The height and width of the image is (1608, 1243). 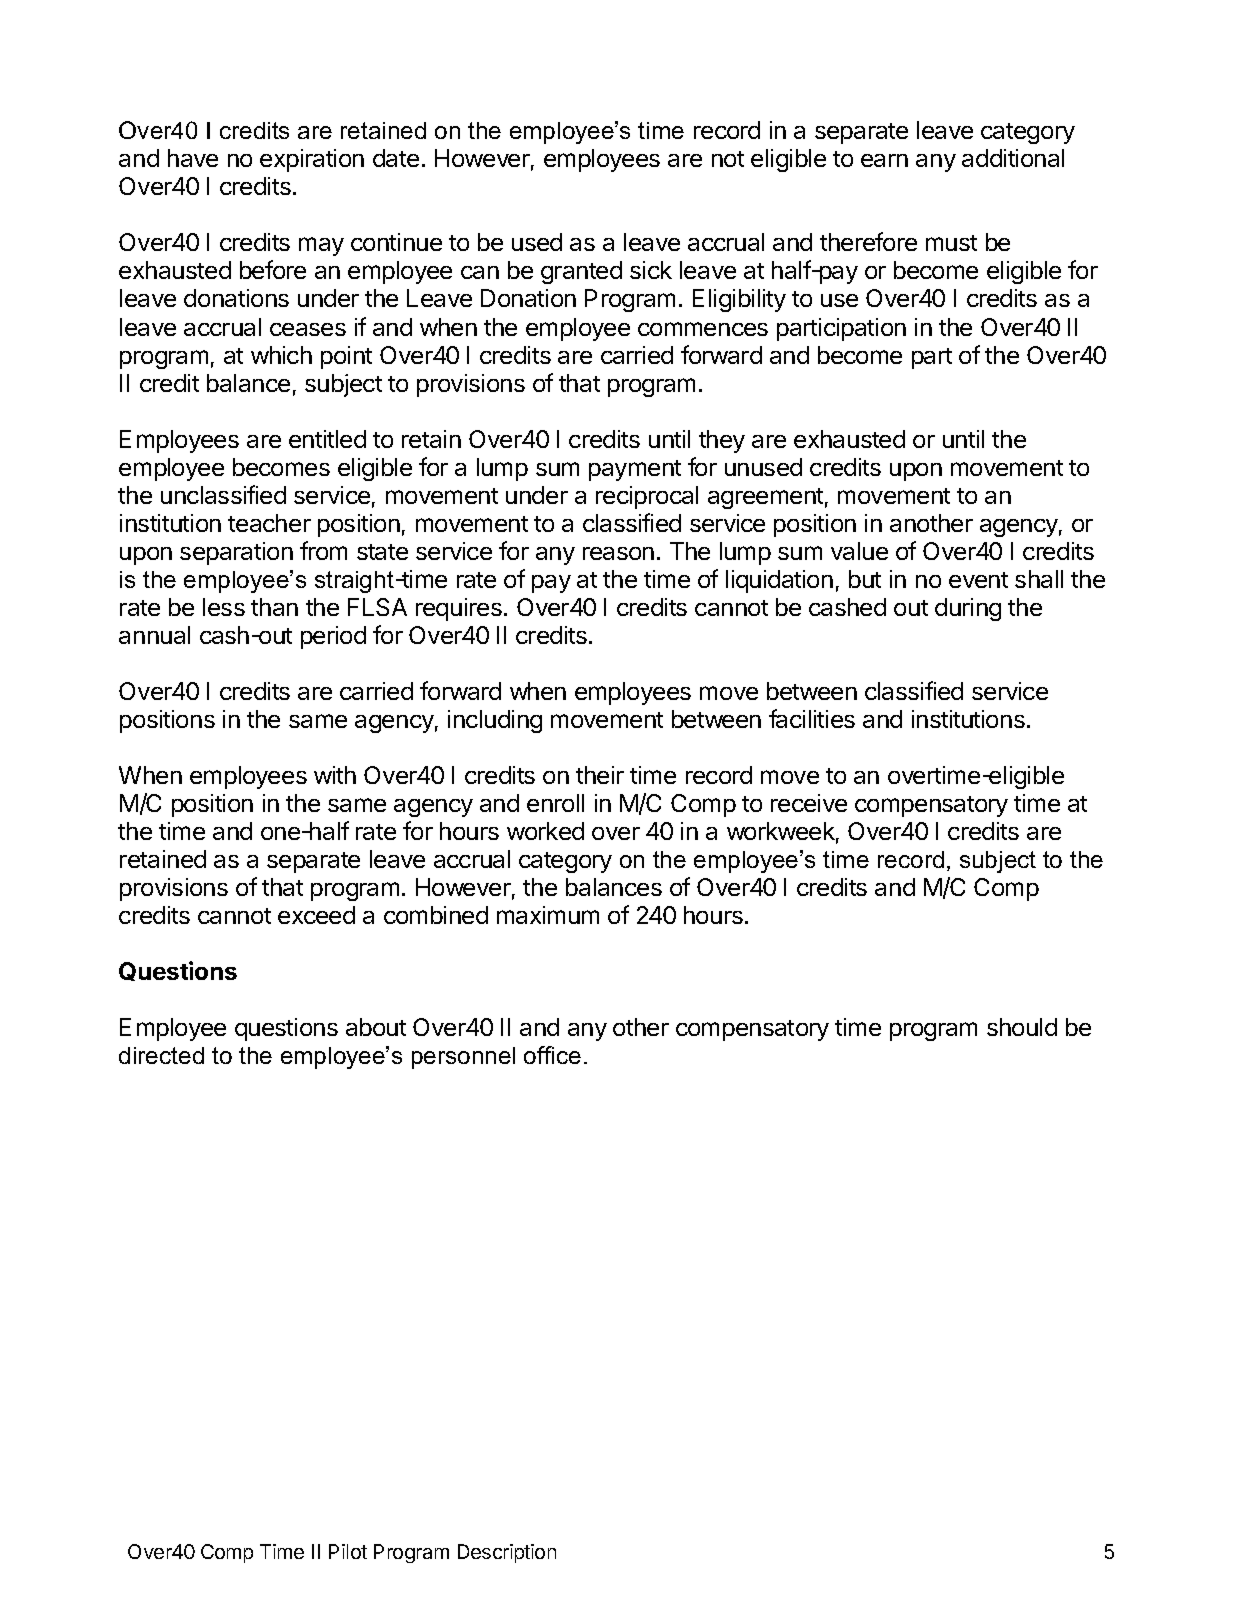 What do you see at coordinates (951, 243) in the image?
I see `must` at bounding box center [951, 243].
